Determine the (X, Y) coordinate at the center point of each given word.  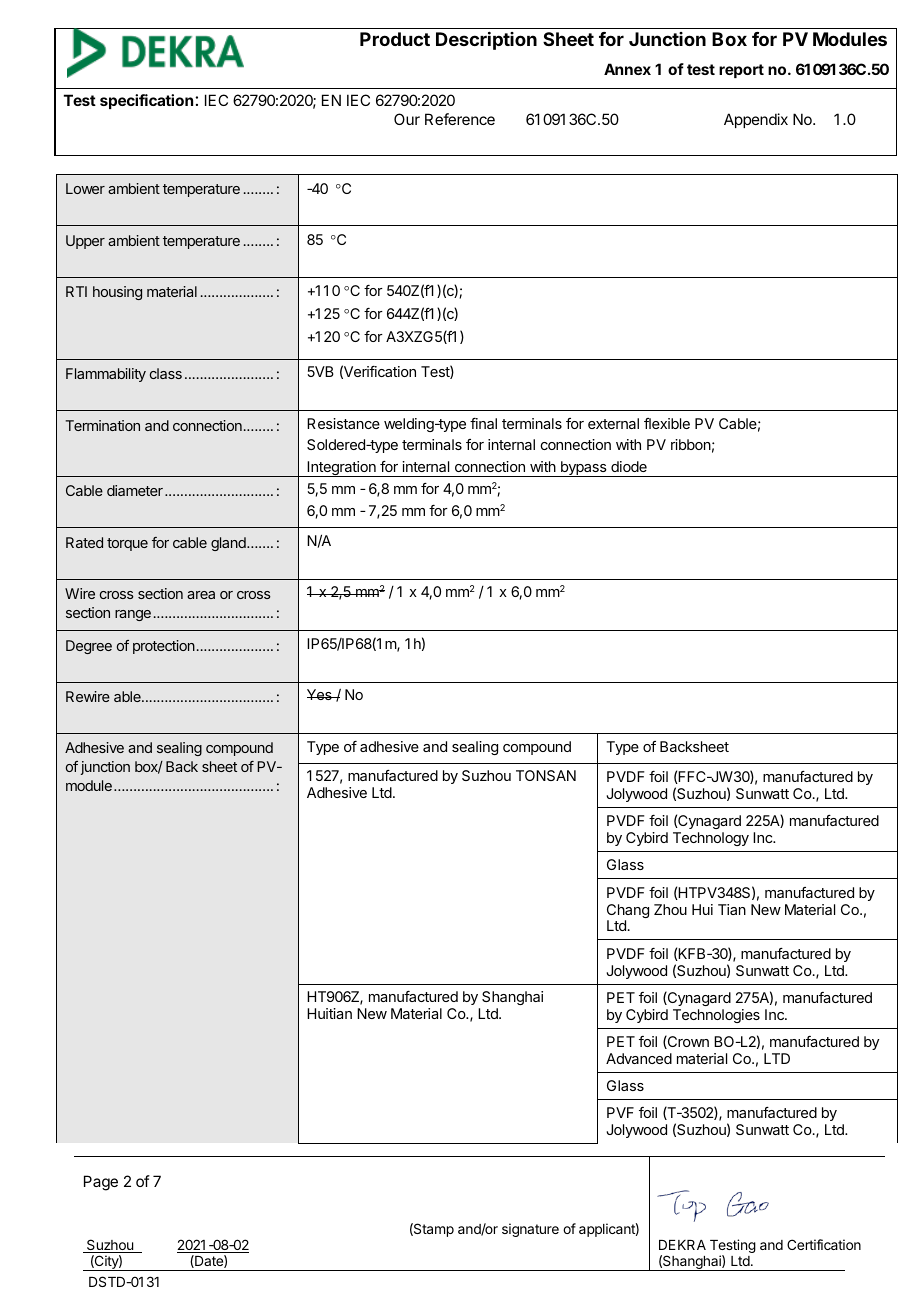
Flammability (106, 375)
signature (530, 1230)
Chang (628, 912)
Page (101, 1183)
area (201, 595)
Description (486, 41)
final (483, 423)
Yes (320, 694)
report (741, 71)
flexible (667, 423)
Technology (711, 839)
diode (629, 466)
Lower (85, 188)
